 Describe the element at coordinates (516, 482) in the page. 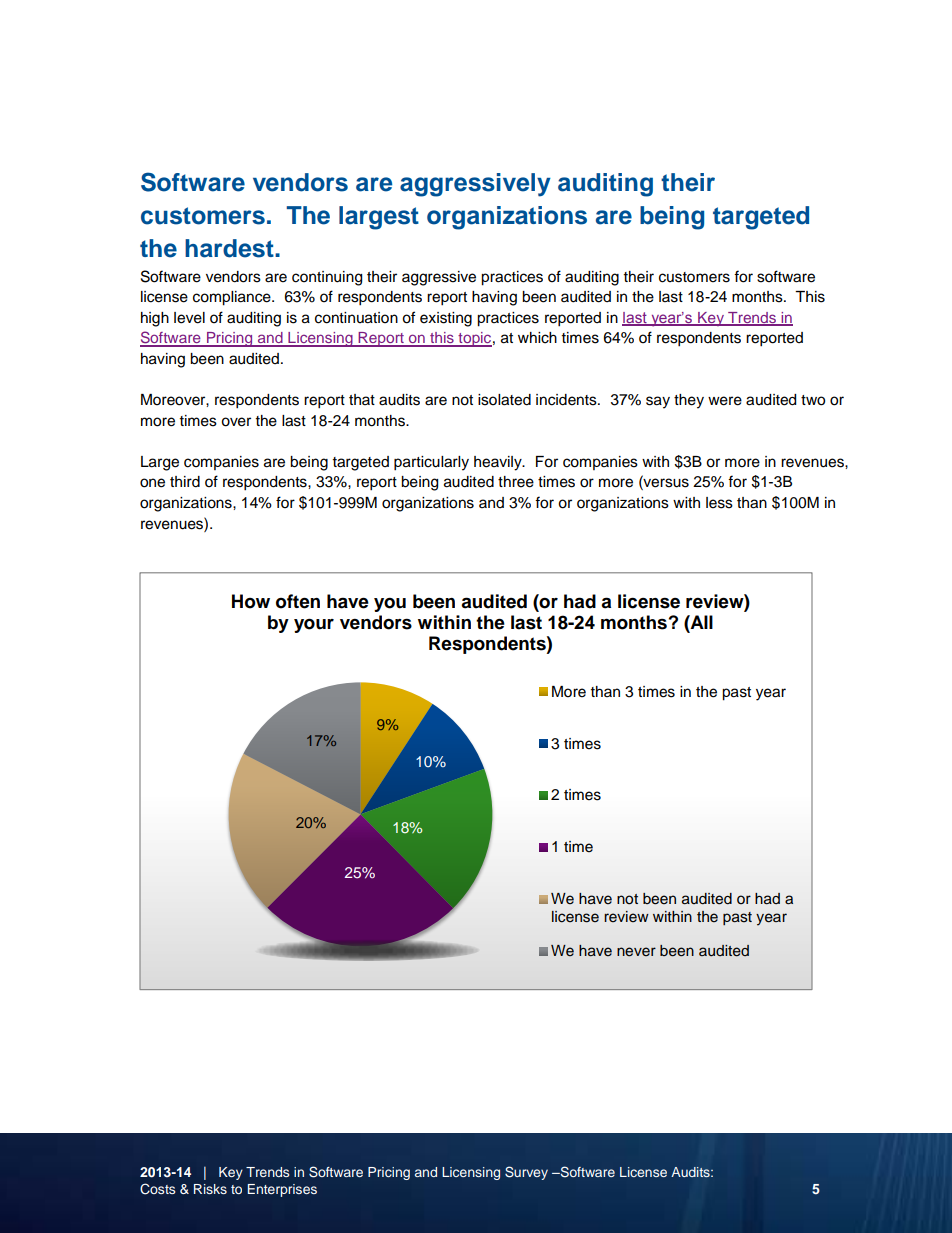

I see `three` at that location.
